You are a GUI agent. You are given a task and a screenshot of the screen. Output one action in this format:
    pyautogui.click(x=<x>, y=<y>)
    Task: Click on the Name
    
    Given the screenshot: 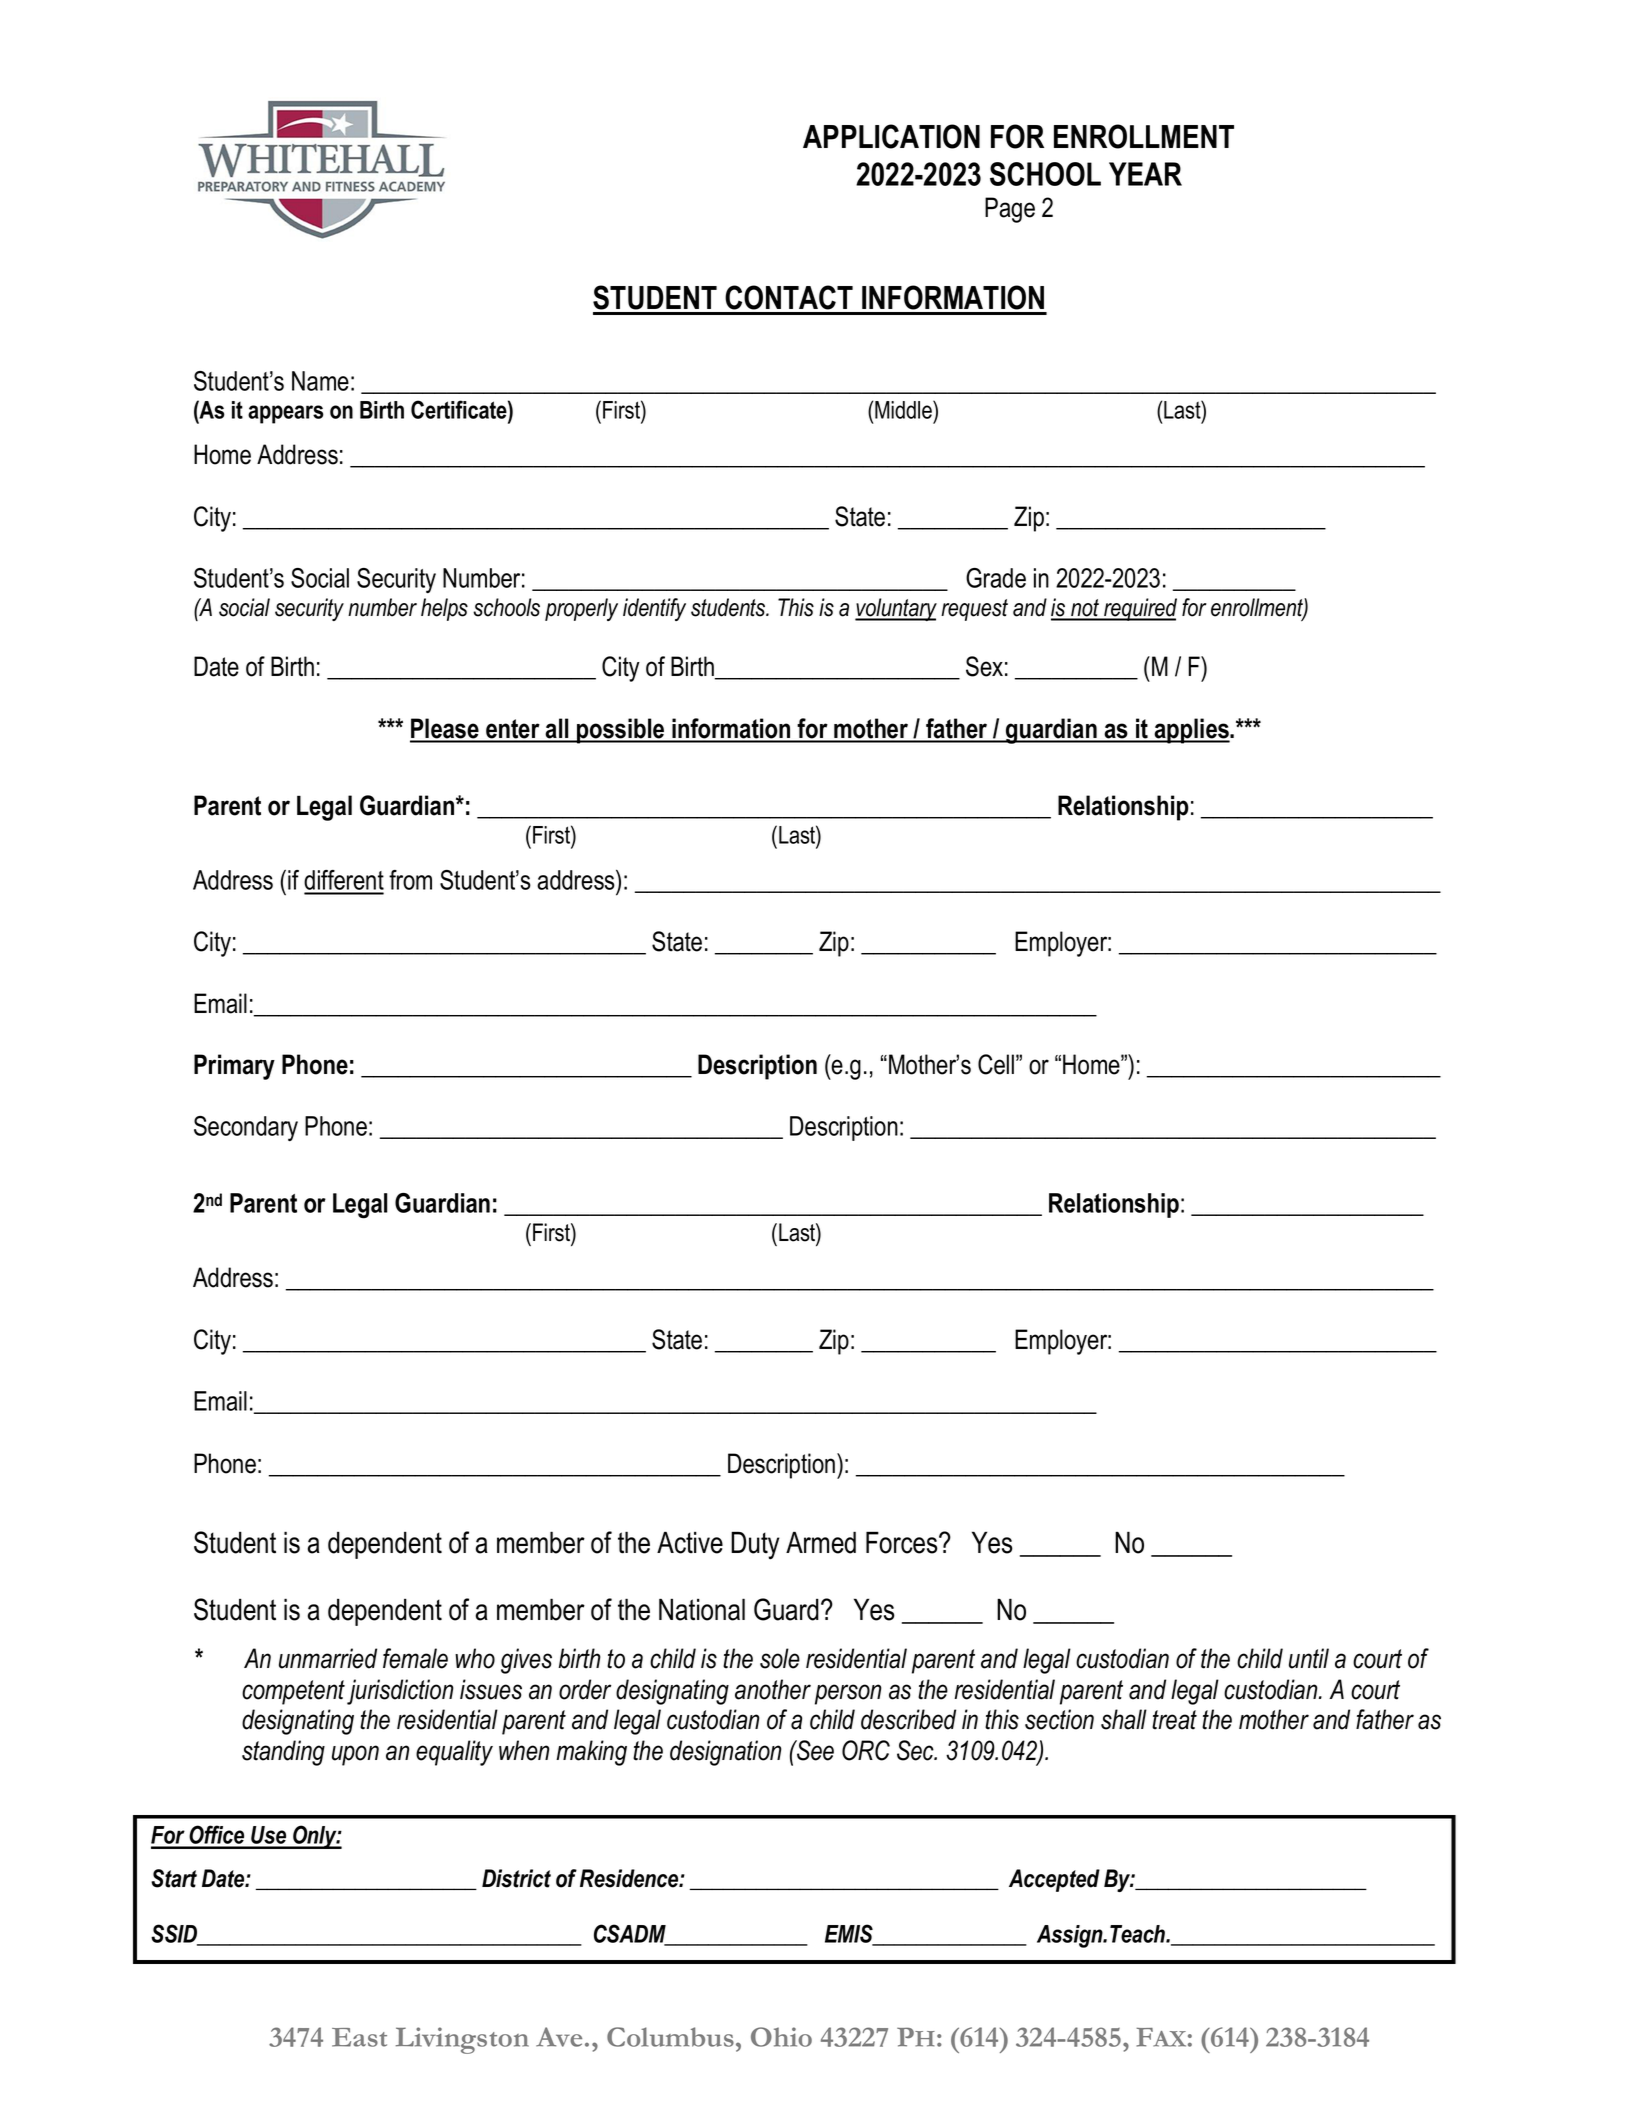 What is the action you would take?
    pyautogui.click(x=320, y=381)
